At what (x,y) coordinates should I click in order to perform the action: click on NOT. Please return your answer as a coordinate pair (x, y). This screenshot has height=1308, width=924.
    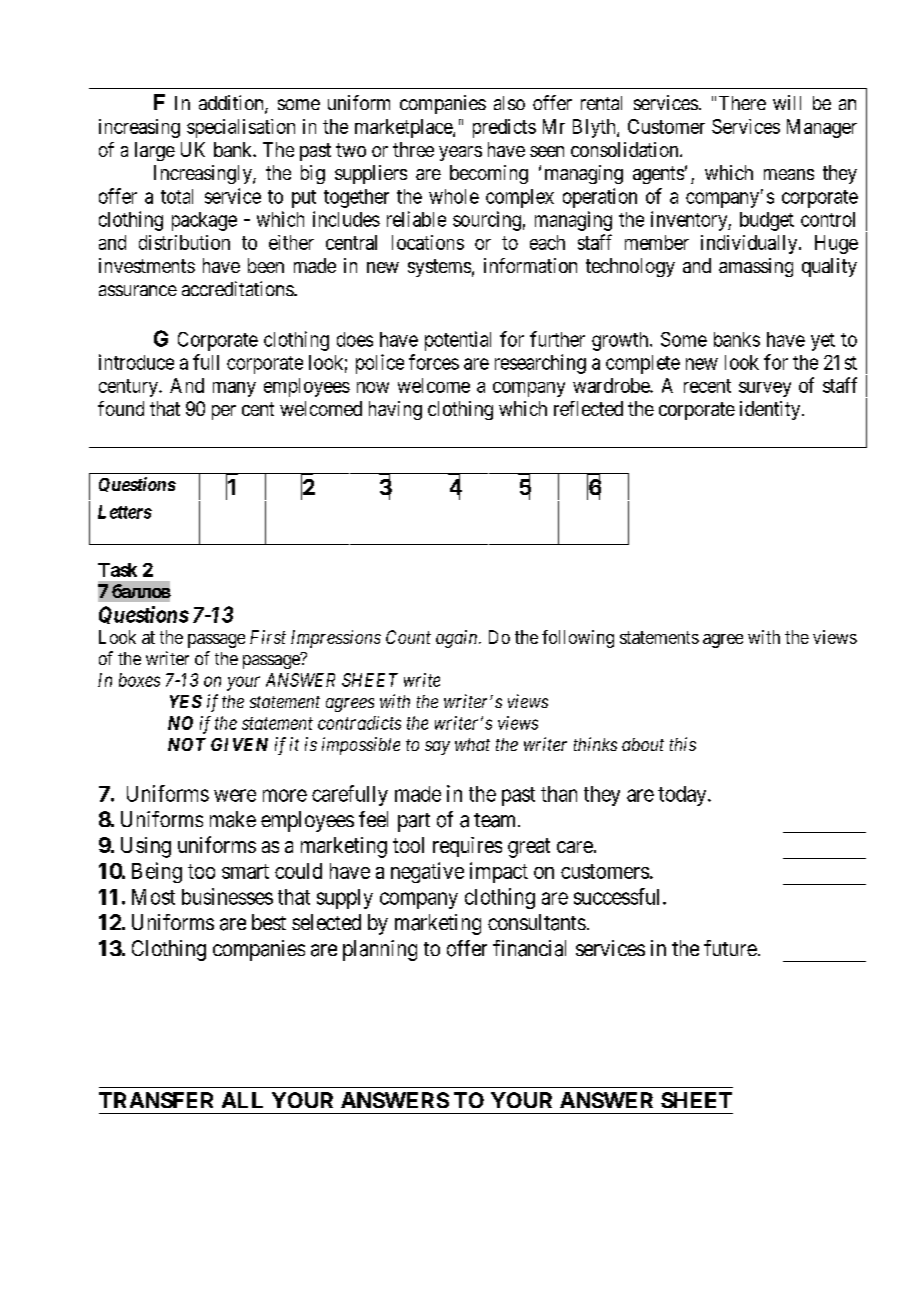
    Looking at the image, I should click on (187, 744).
